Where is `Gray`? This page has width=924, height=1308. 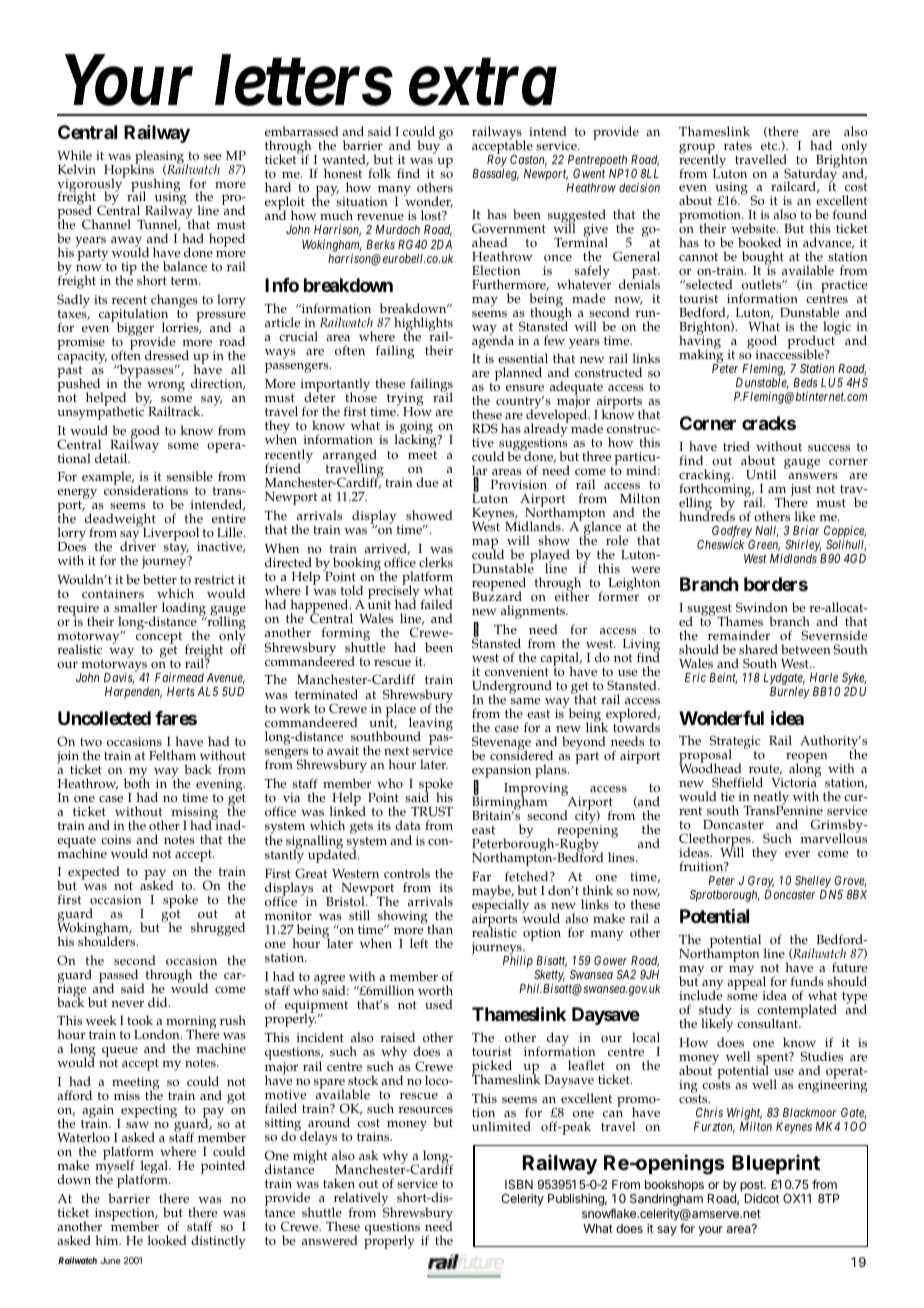
Gray is located at coordinates (761, 883).
